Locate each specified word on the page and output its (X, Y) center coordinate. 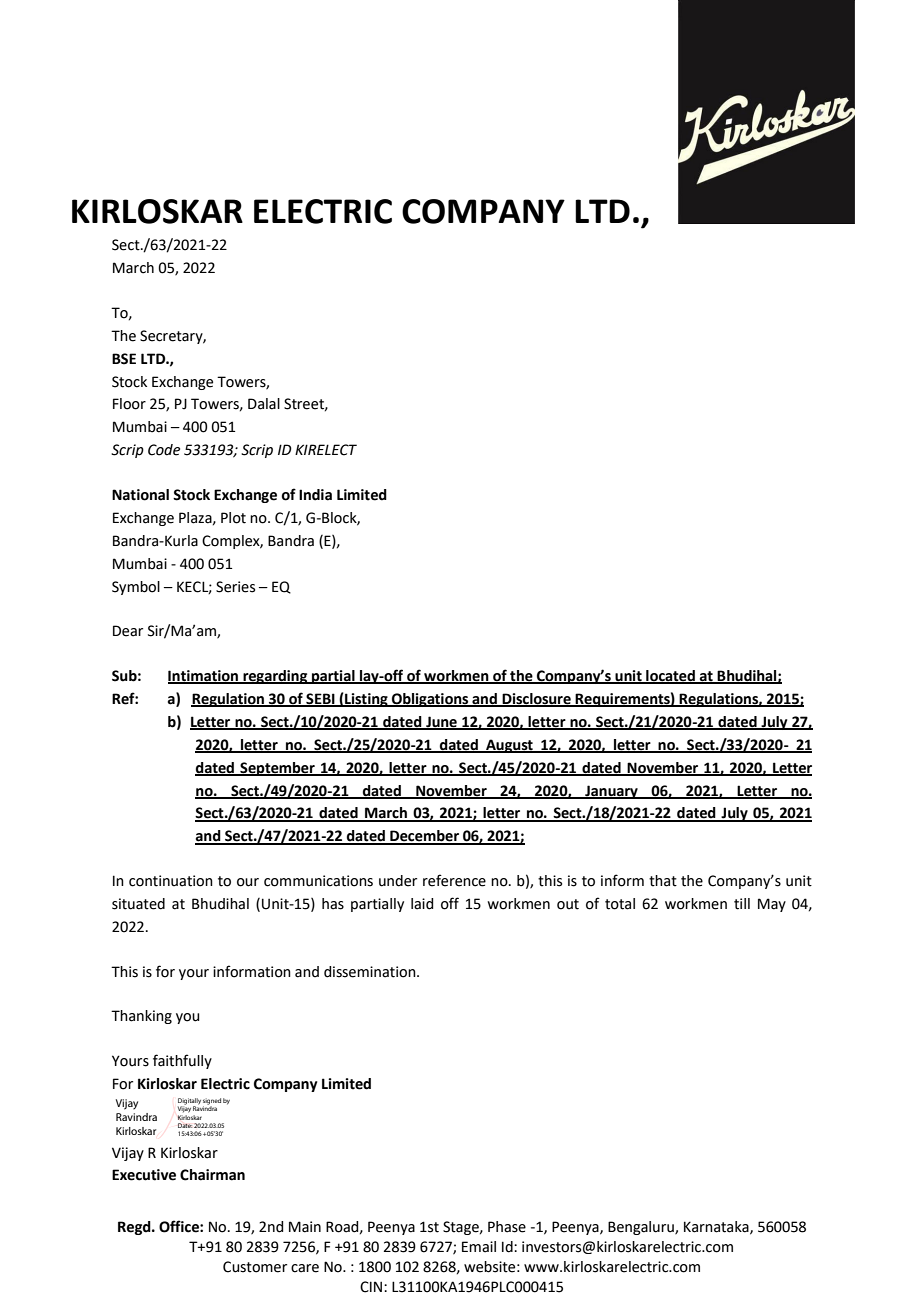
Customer (255, 1267)
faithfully (182, 1061)
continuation (171, 881)
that (663, 881)
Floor (129, 404)
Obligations (430, 700)
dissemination (371, 972)
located (670, 677)
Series (235, 587)
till (742, 904)
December (424, 837)
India (315, 495)
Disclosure (537, 700)
